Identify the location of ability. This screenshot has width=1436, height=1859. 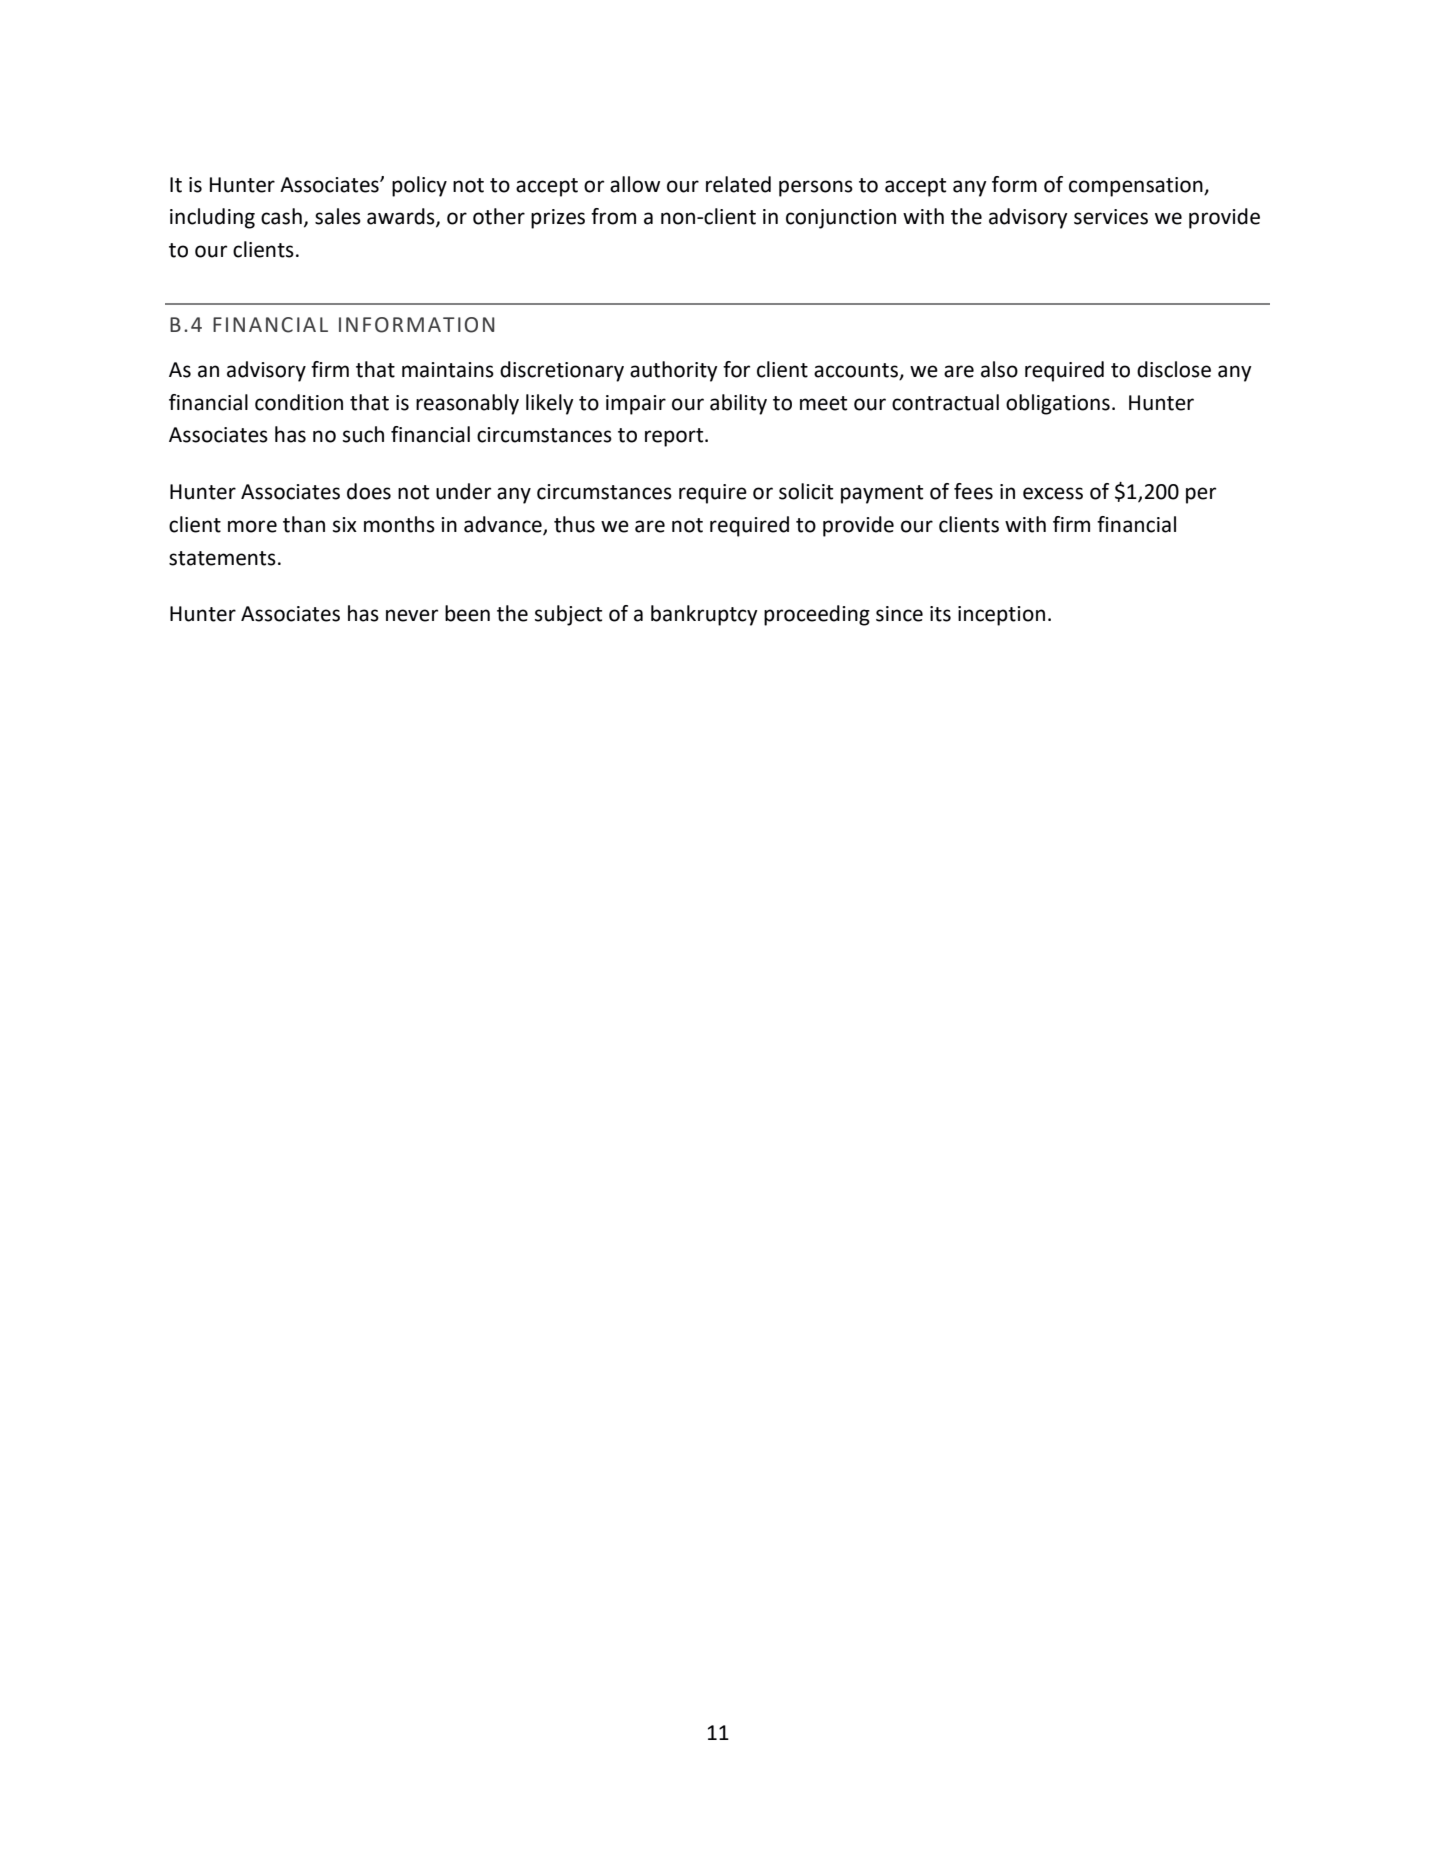
(738, 404).
